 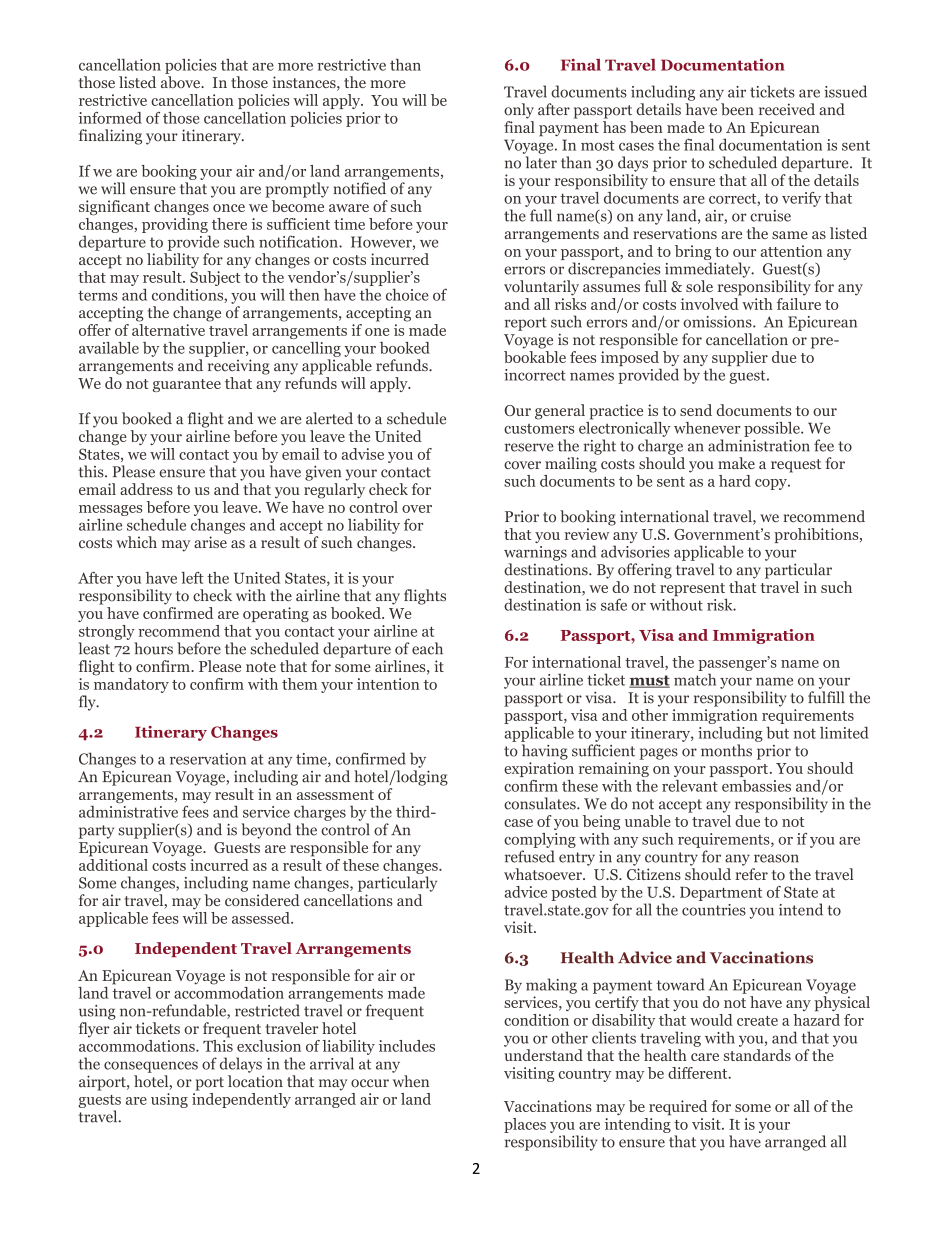 I want to click on received, so click(x=787, y=109).
